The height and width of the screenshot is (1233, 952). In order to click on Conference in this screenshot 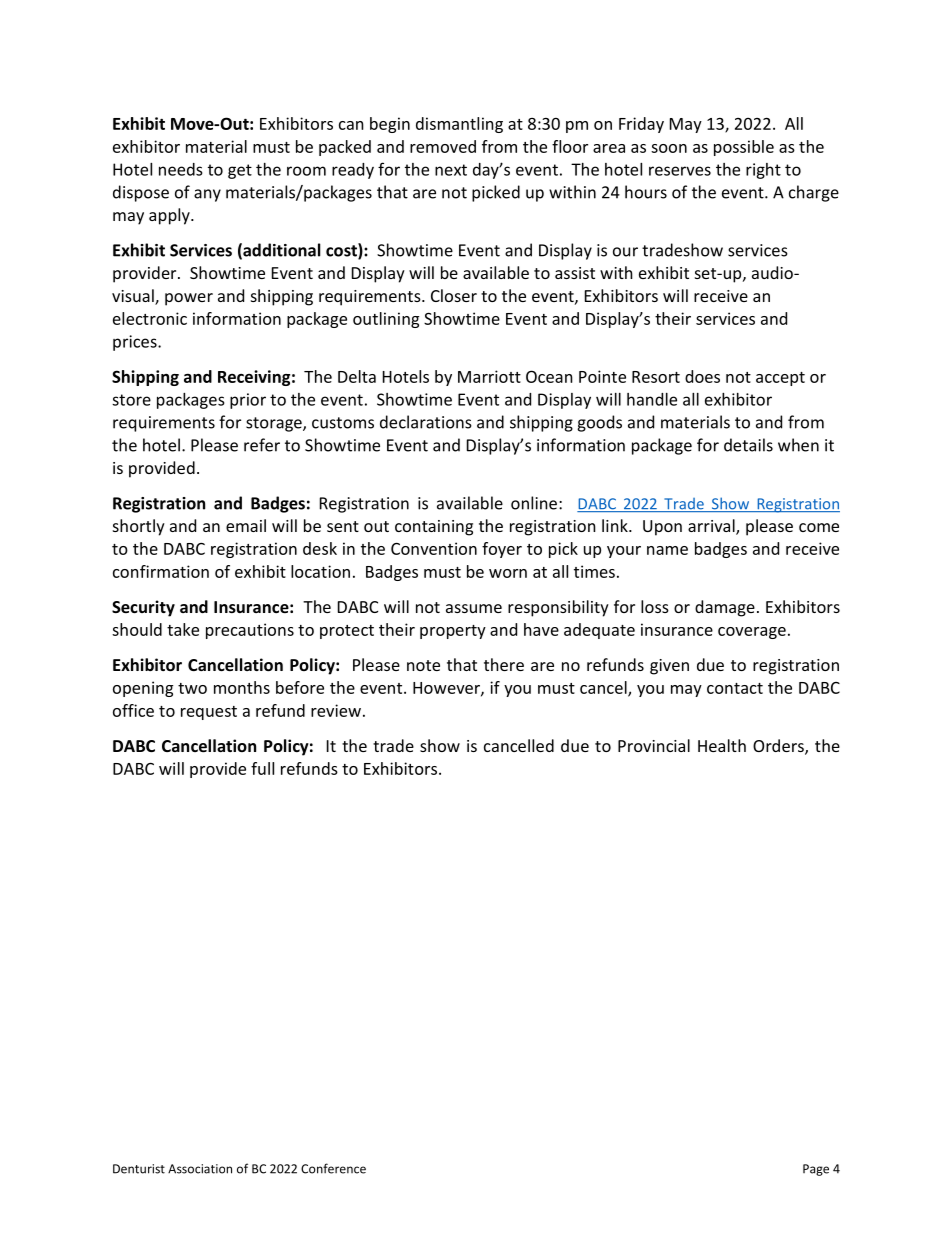, I will do `click(333, 1168)`.
